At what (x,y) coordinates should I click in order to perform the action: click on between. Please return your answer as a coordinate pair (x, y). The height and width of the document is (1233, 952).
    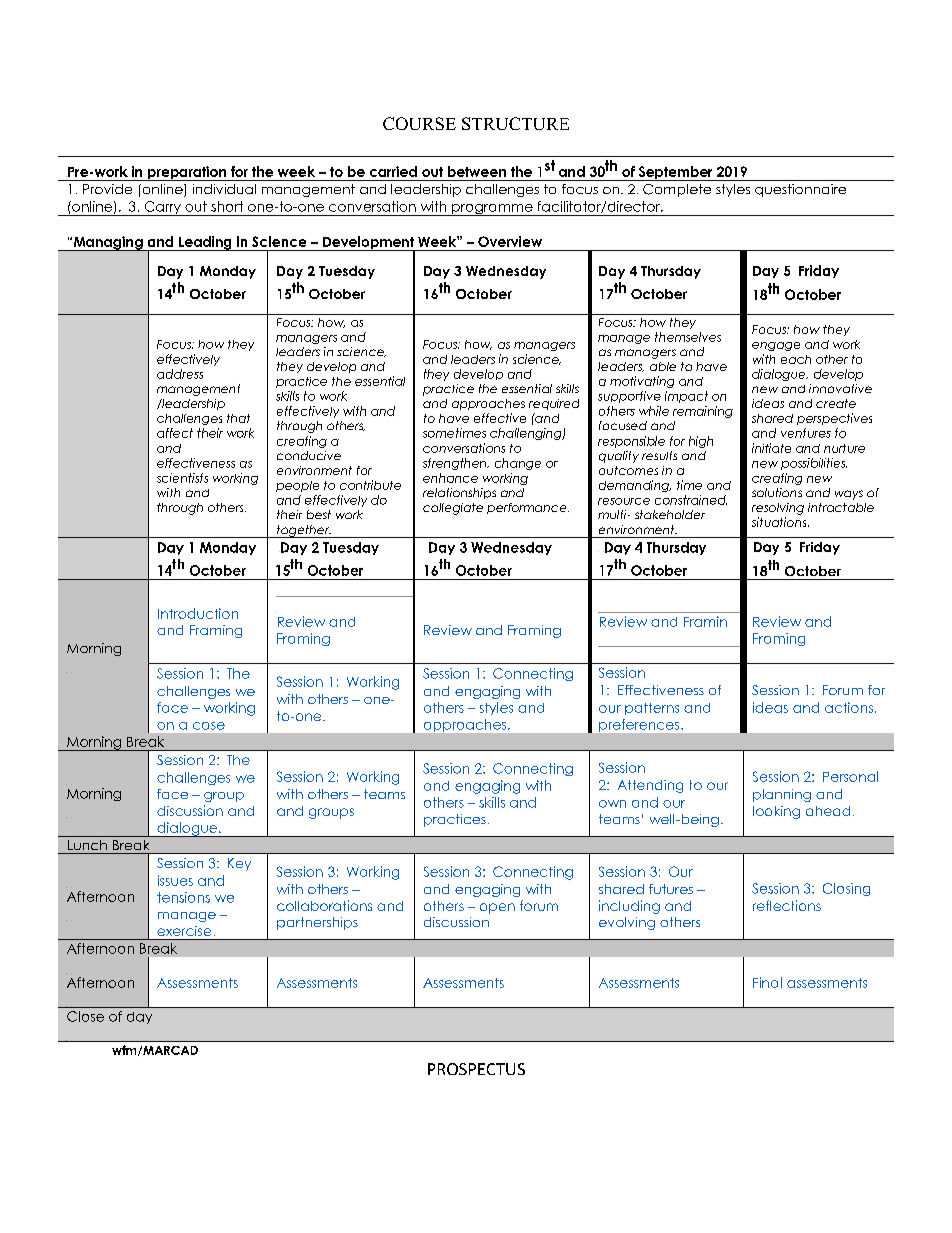
    Looking at the image, I should click on (477, 171).
